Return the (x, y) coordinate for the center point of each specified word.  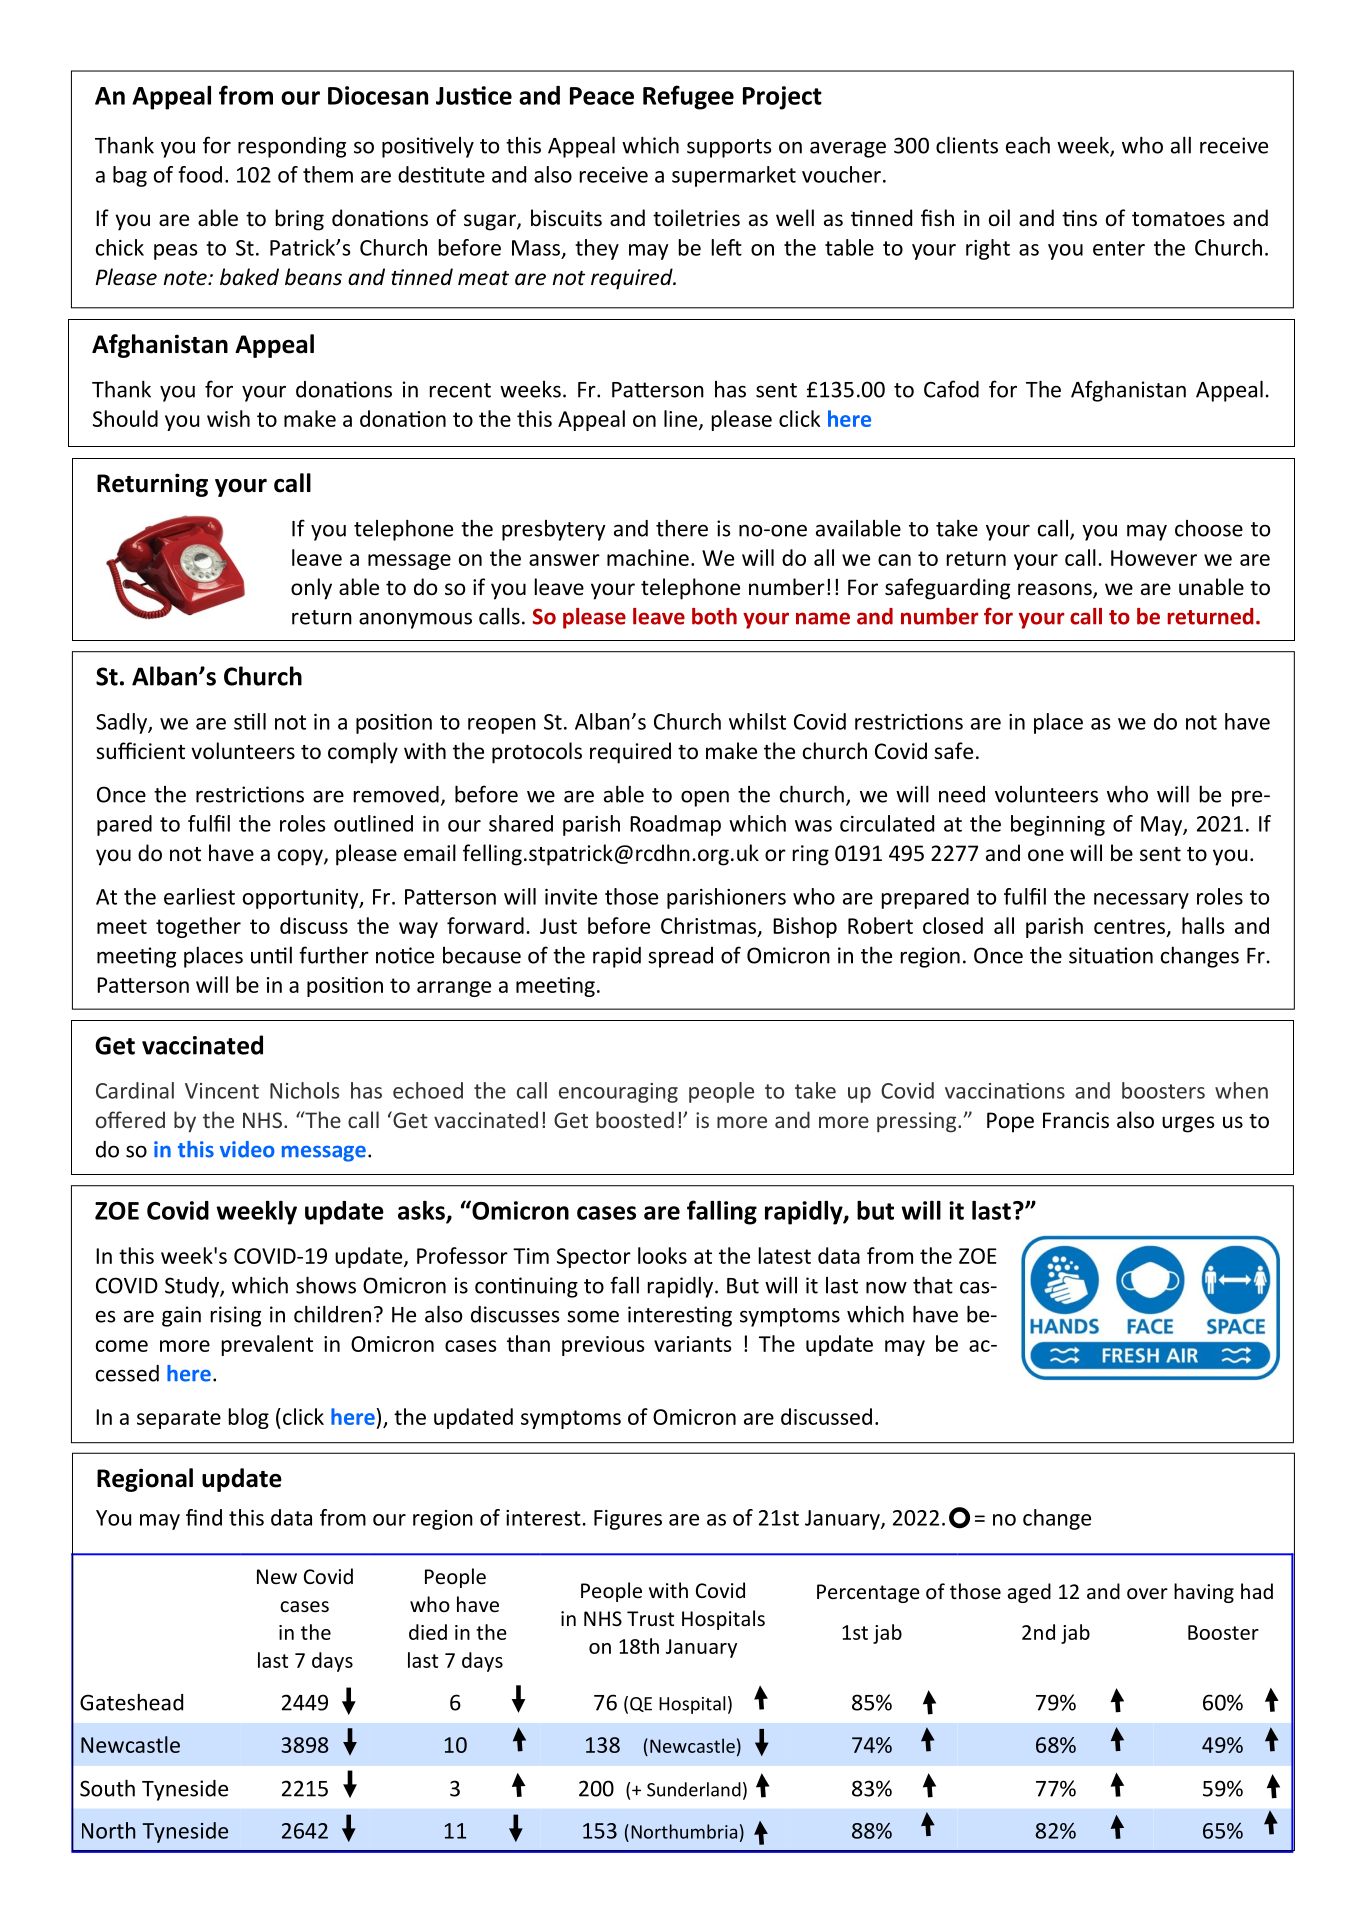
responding (292, 147)
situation (1111, 955)
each (1028, 145)
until (271, 955)
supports (729, 148)
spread (680, 957)
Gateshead (131, 1702)
